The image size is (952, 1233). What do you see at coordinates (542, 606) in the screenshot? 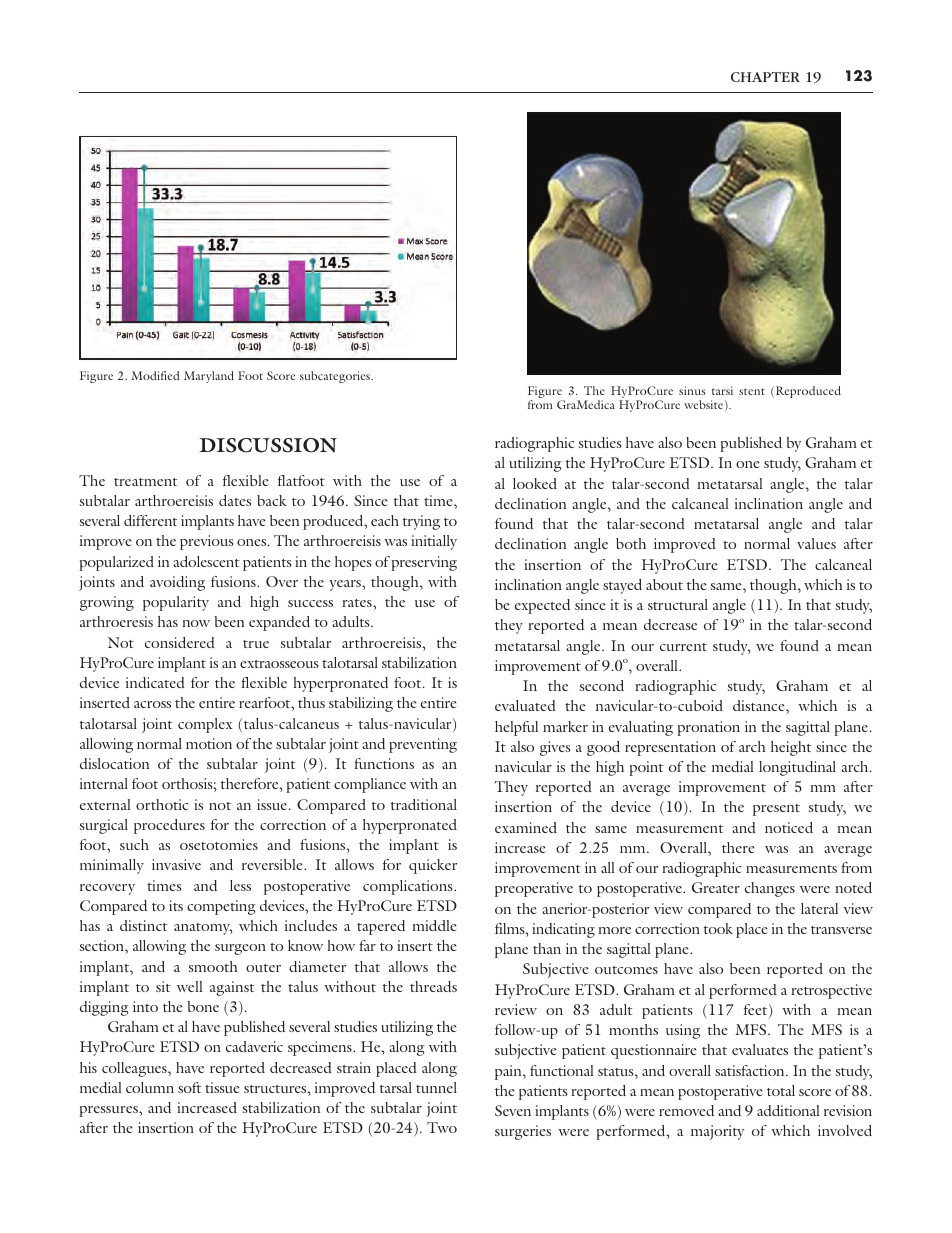
I see `expected` at bounding box center [542, 606].
